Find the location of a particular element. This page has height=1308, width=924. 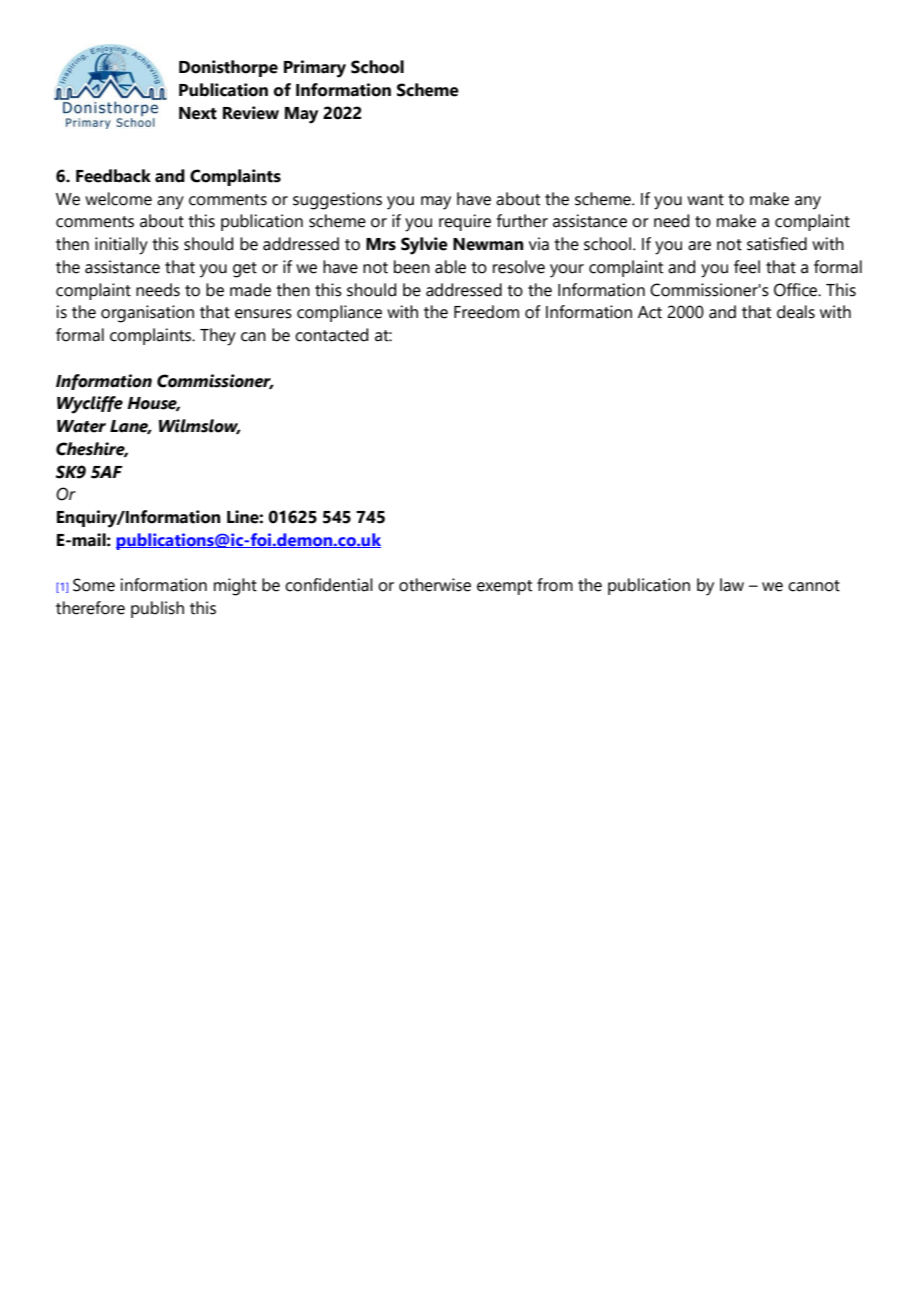

Freedom is located at coordinates (486, 312).
